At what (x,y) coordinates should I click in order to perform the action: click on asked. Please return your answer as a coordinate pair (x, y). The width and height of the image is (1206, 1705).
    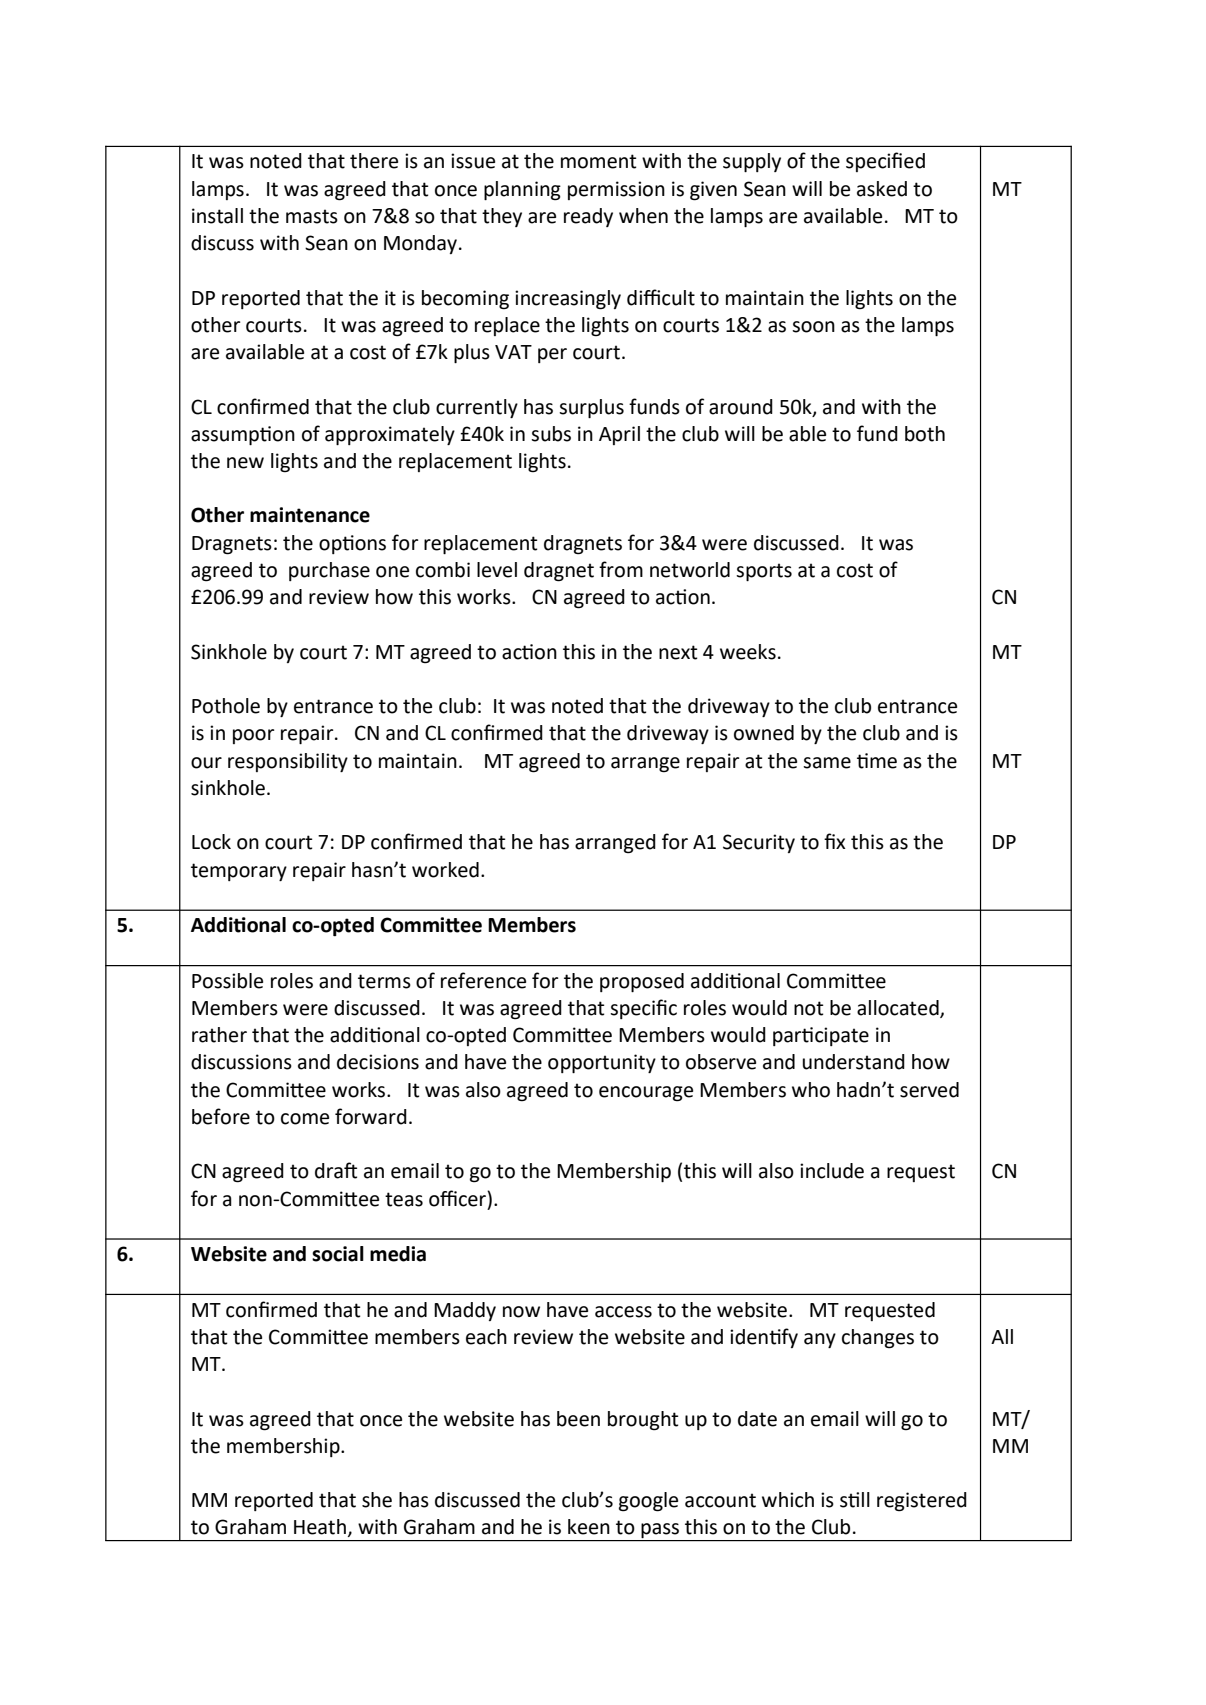
    Looking at the image, I should click on (882, 189).
